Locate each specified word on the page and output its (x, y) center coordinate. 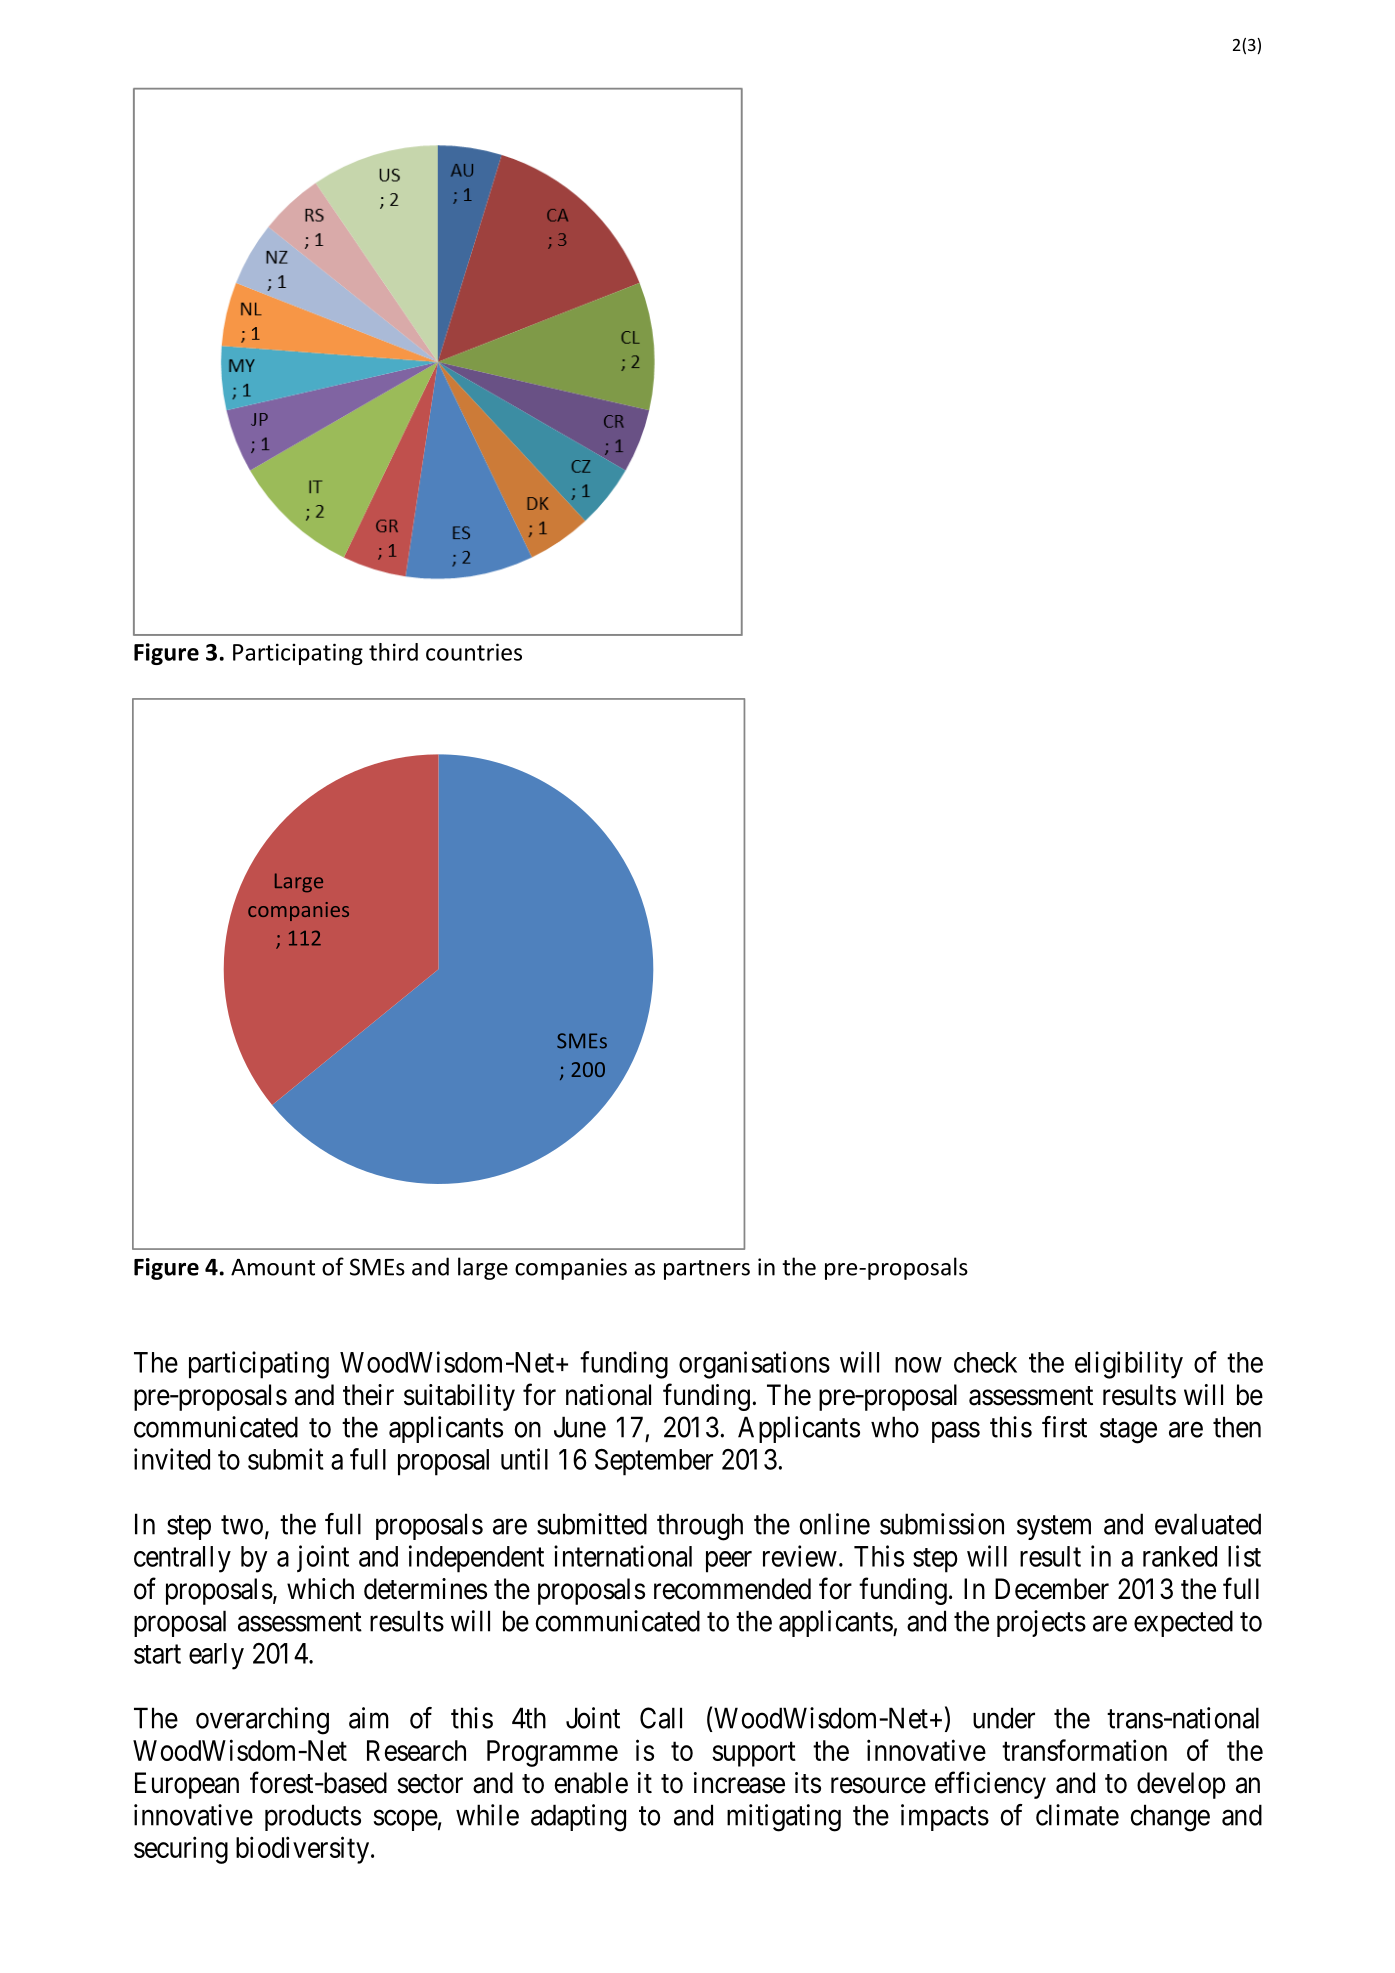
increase (739, 1783)
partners (707, 1270)
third (393, 652)
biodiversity (302, 1850)
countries (474, 652)
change (1170, 1818)
